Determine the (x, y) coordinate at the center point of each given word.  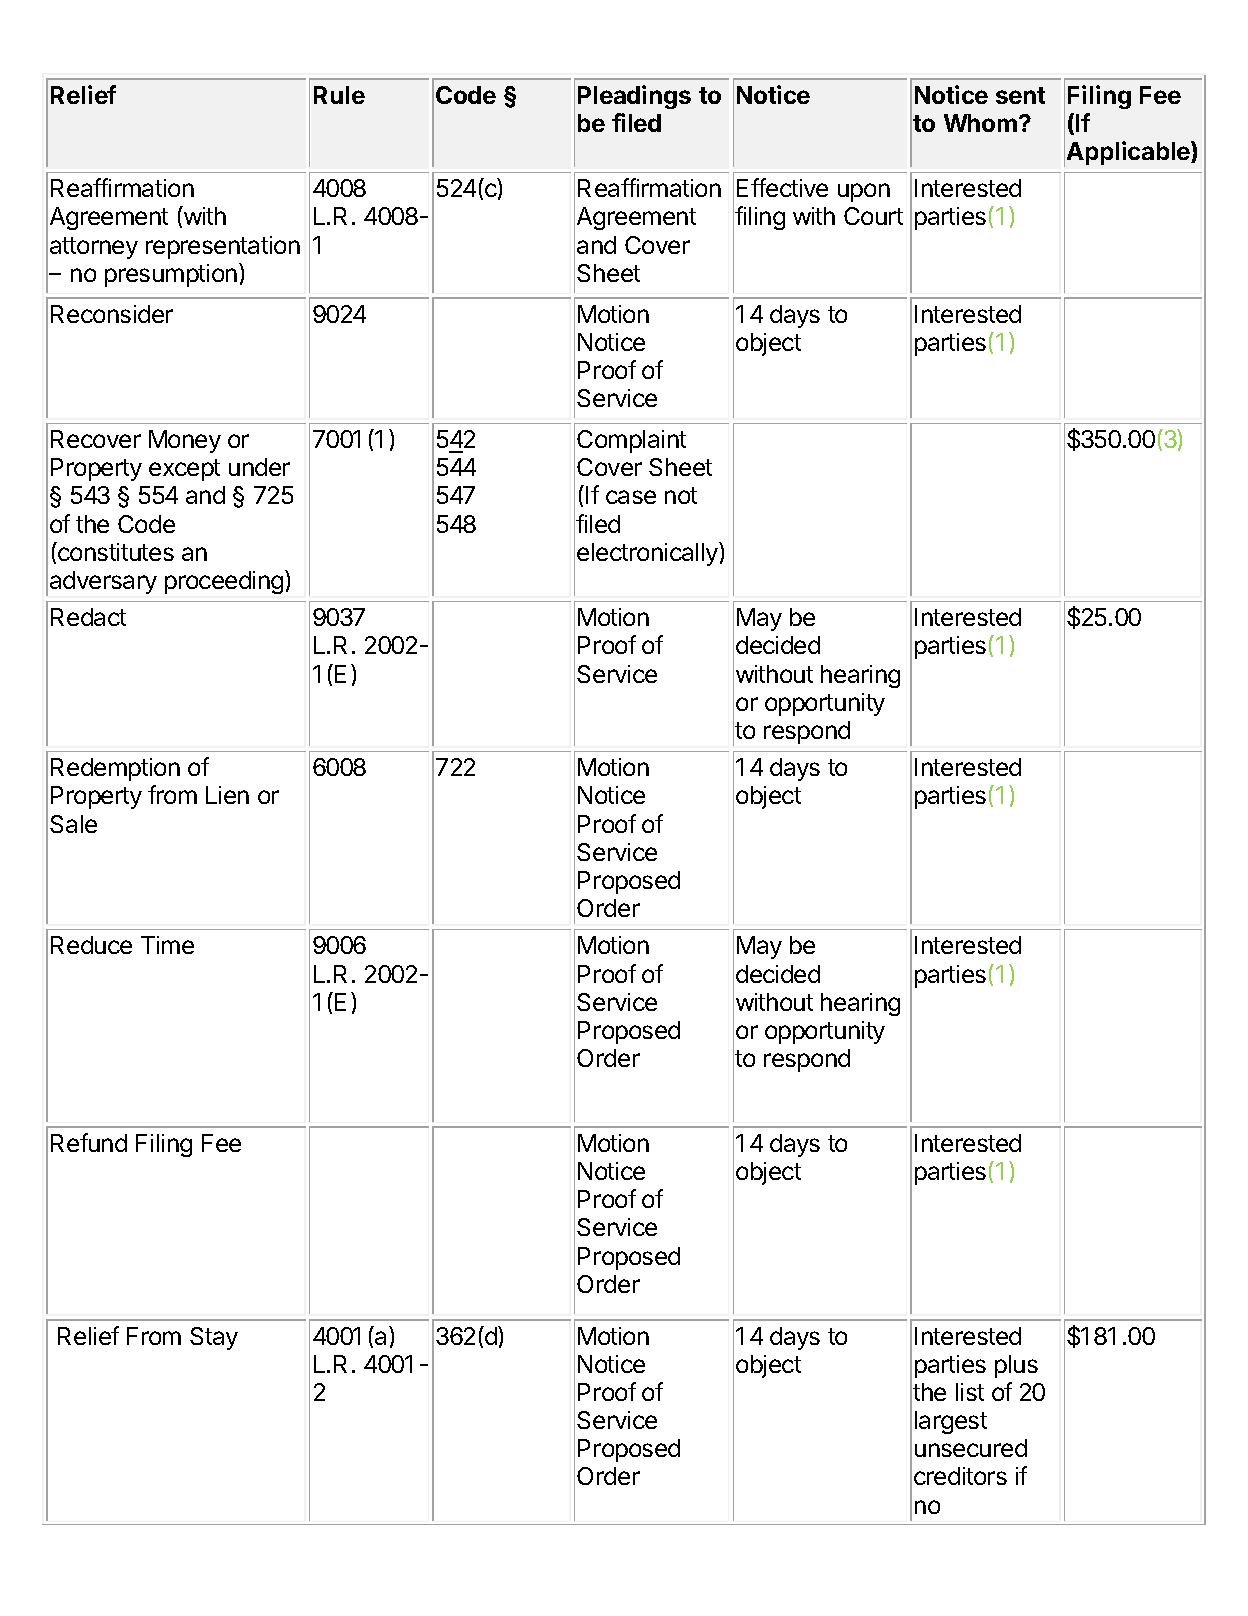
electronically (648, 554)
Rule (339, 95)
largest (951, 1422)
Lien (227, 795)
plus (1016, 1366)
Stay (214, 1338)
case (631, 497)
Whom (980, 123)
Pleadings (634, 97)
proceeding (225, 582)
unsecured (971, 1448)
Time (167, 945)
